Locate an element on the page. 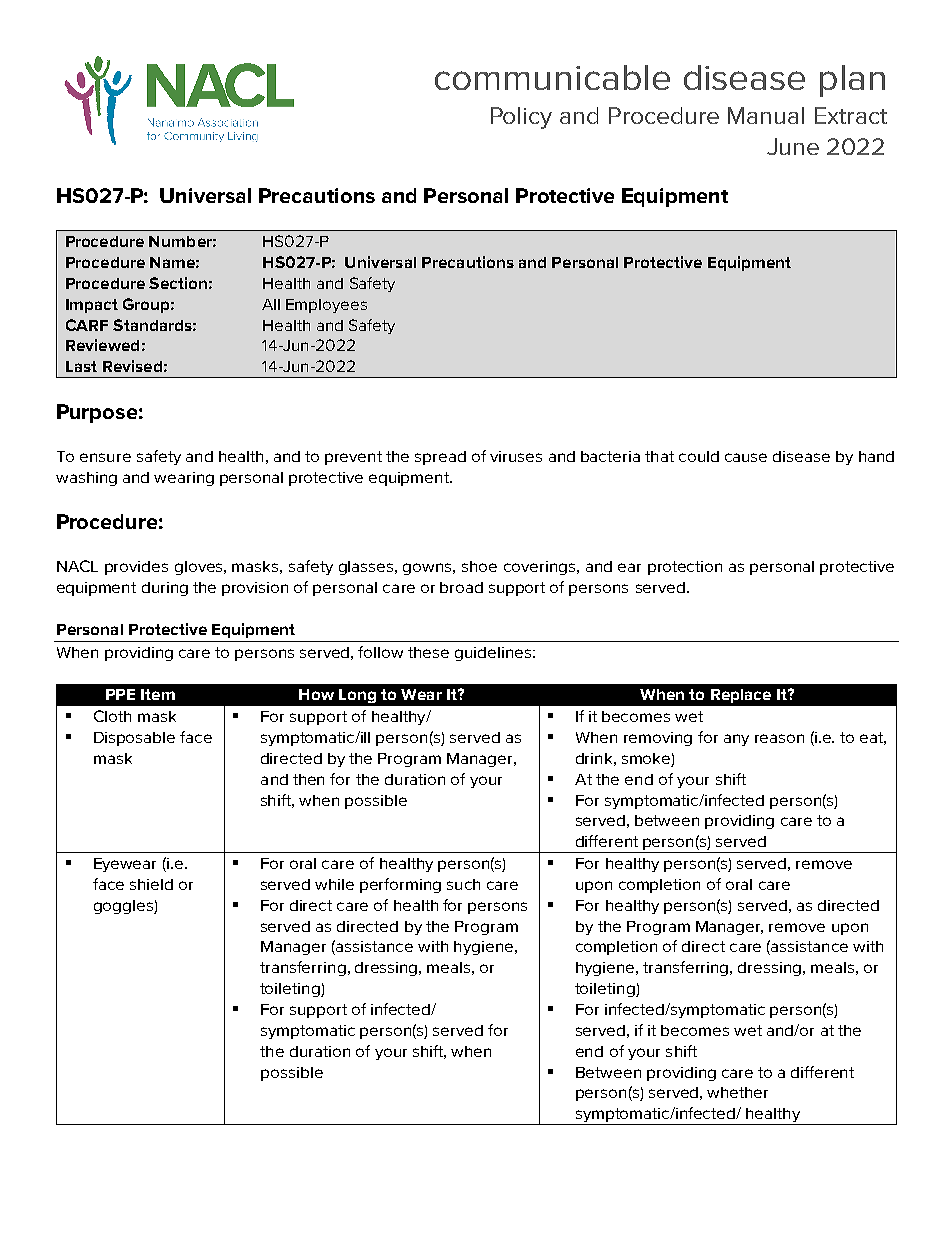 The image size is (952, 1233). broad is located at coordinates (461, 587).
